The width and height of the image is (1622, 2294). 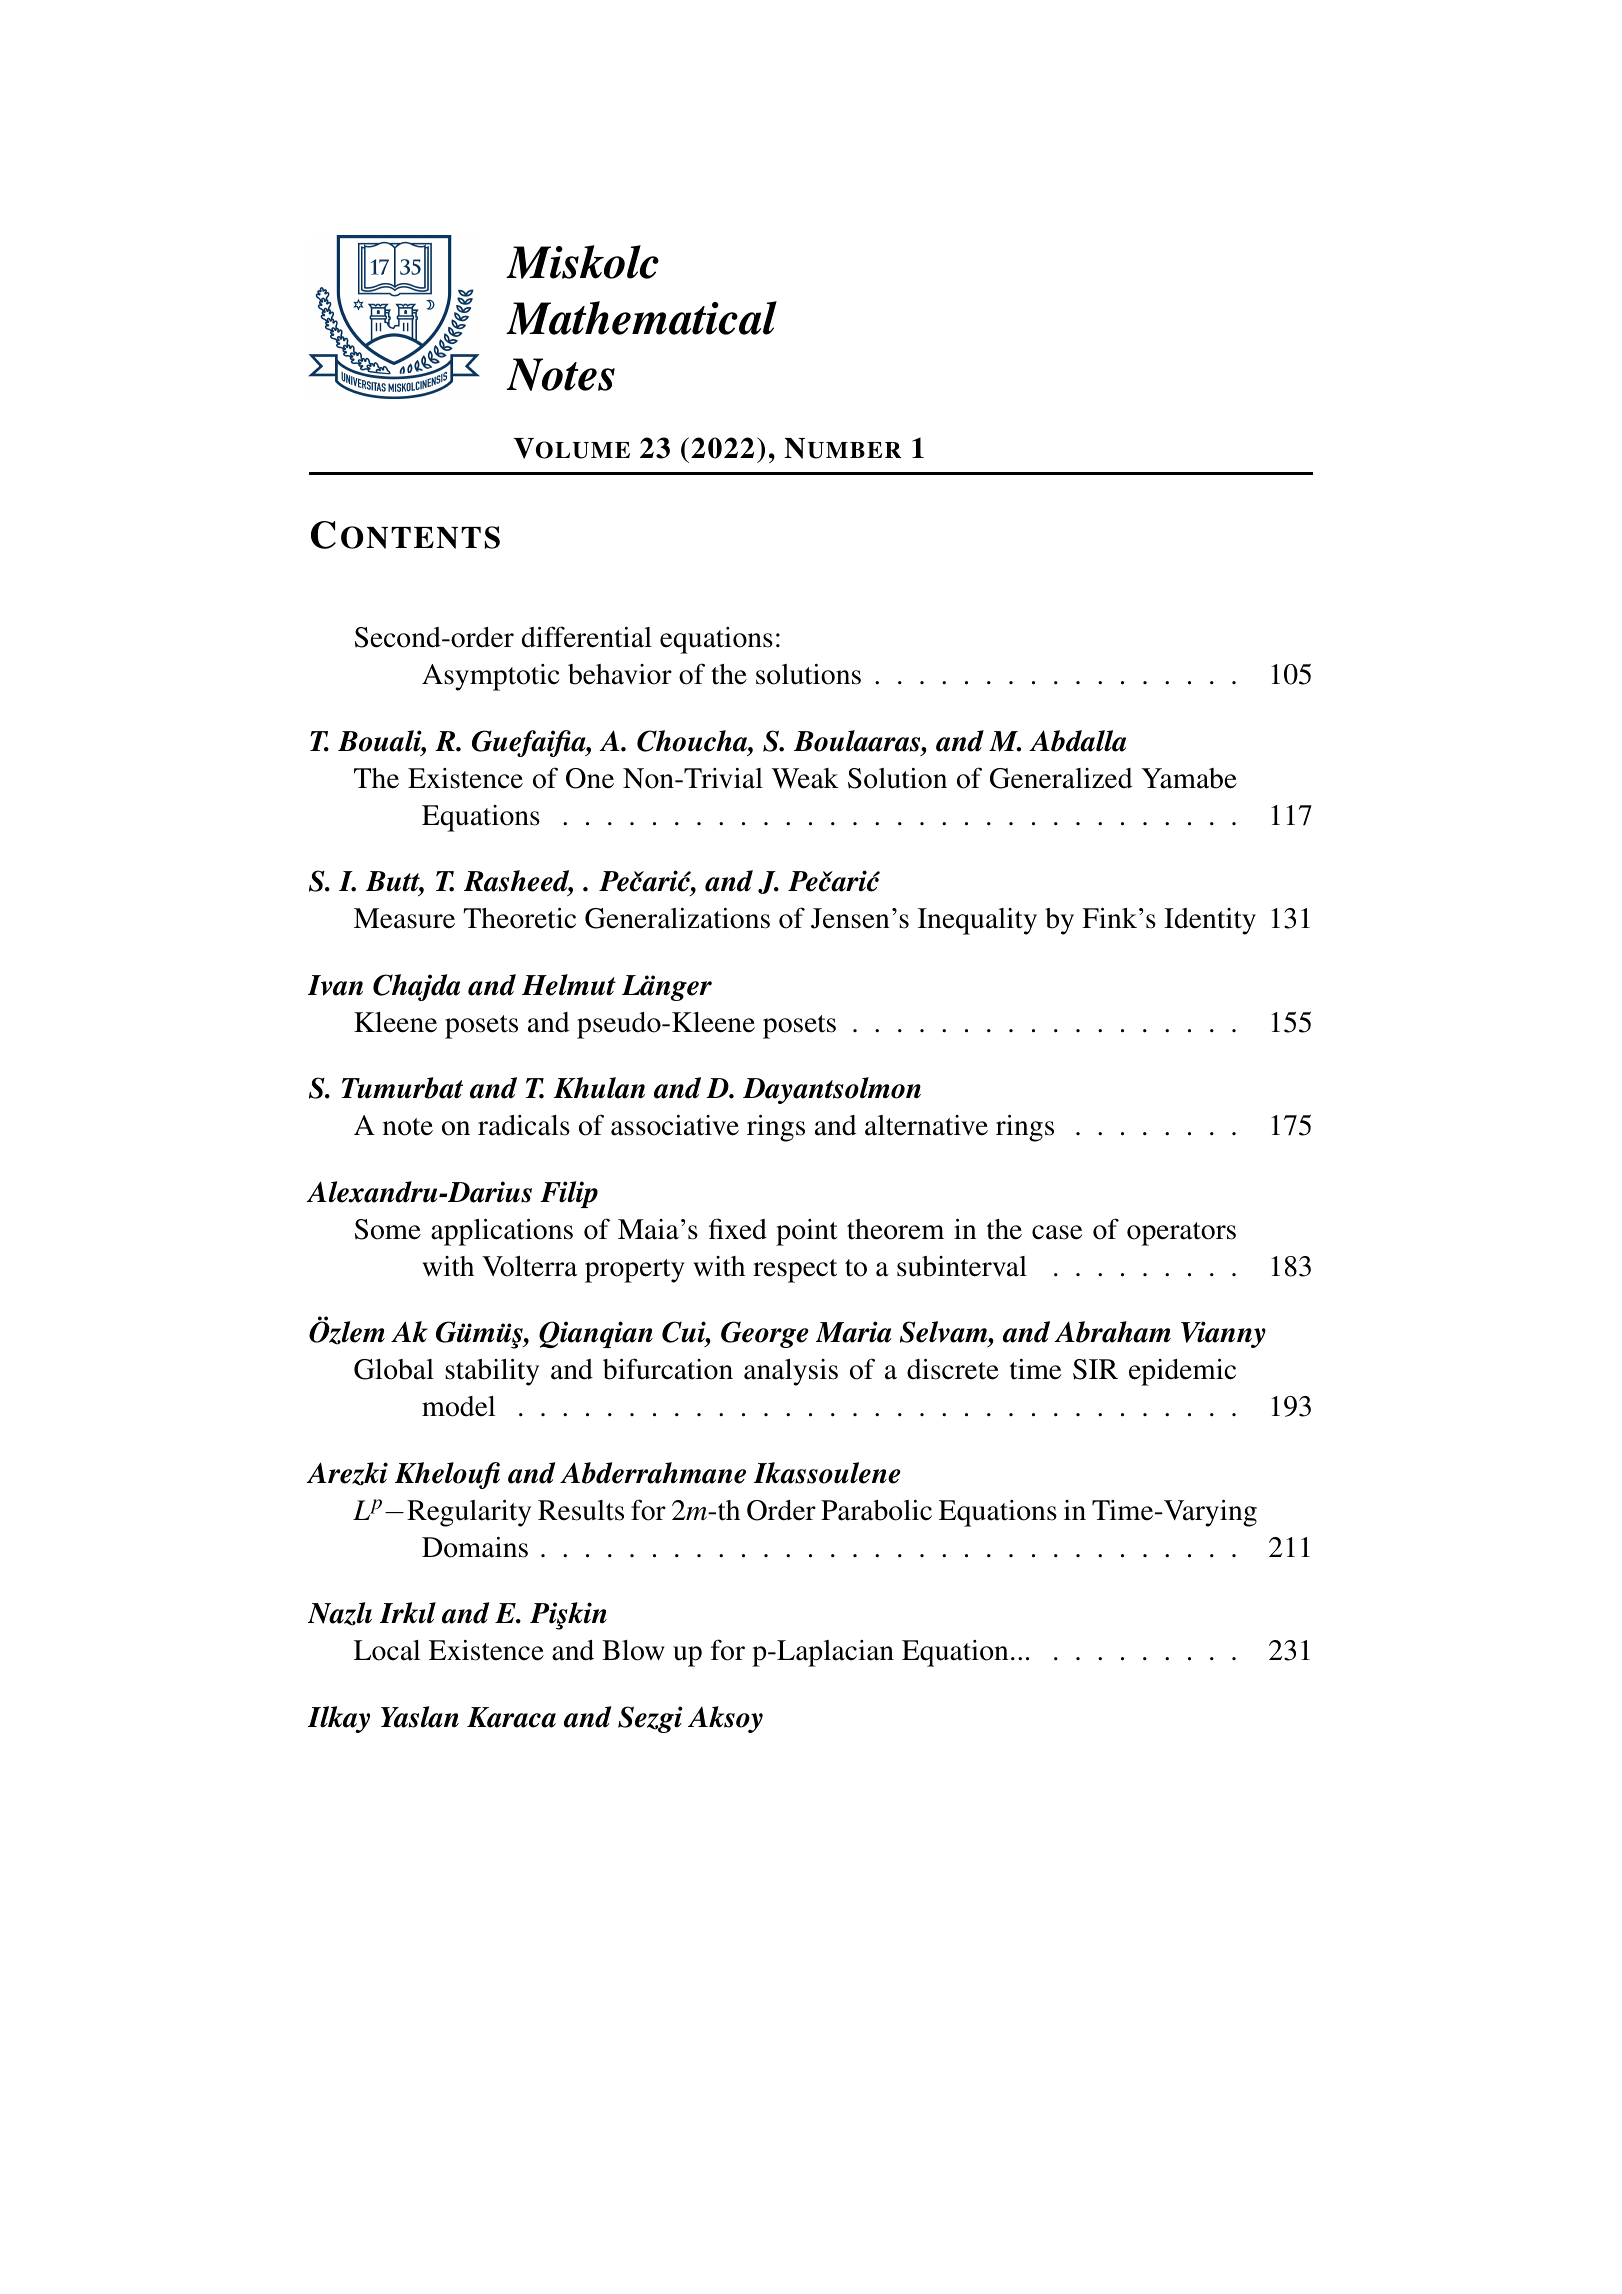 What do you see at coordinates (587, 637) in the image?
I see `differential` at bounding box center [587, 637].
